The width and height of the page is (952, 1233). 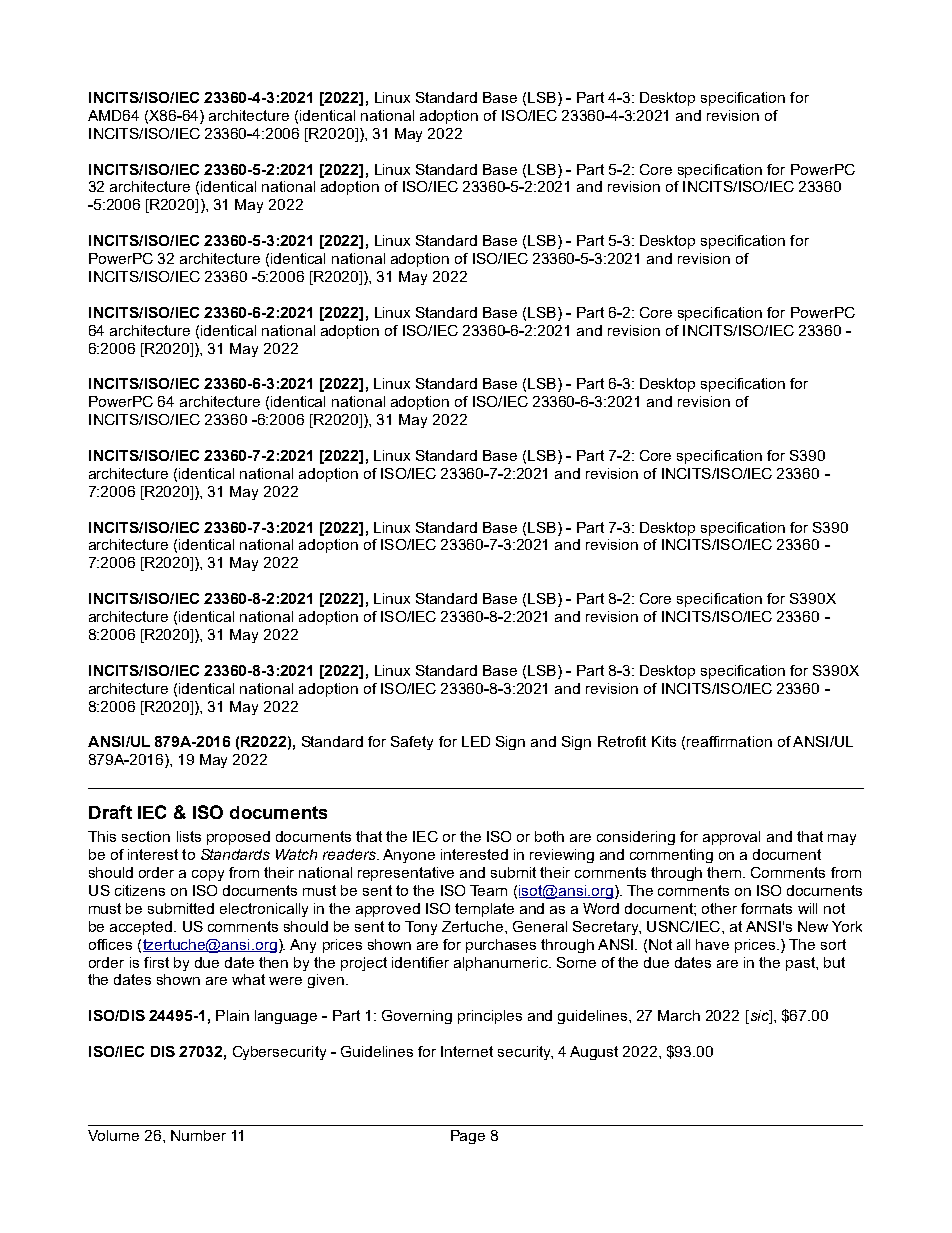 What do you see at coordinates (490, 1017) in the page?
I see `principles` at bounding box center [490, 1017].
